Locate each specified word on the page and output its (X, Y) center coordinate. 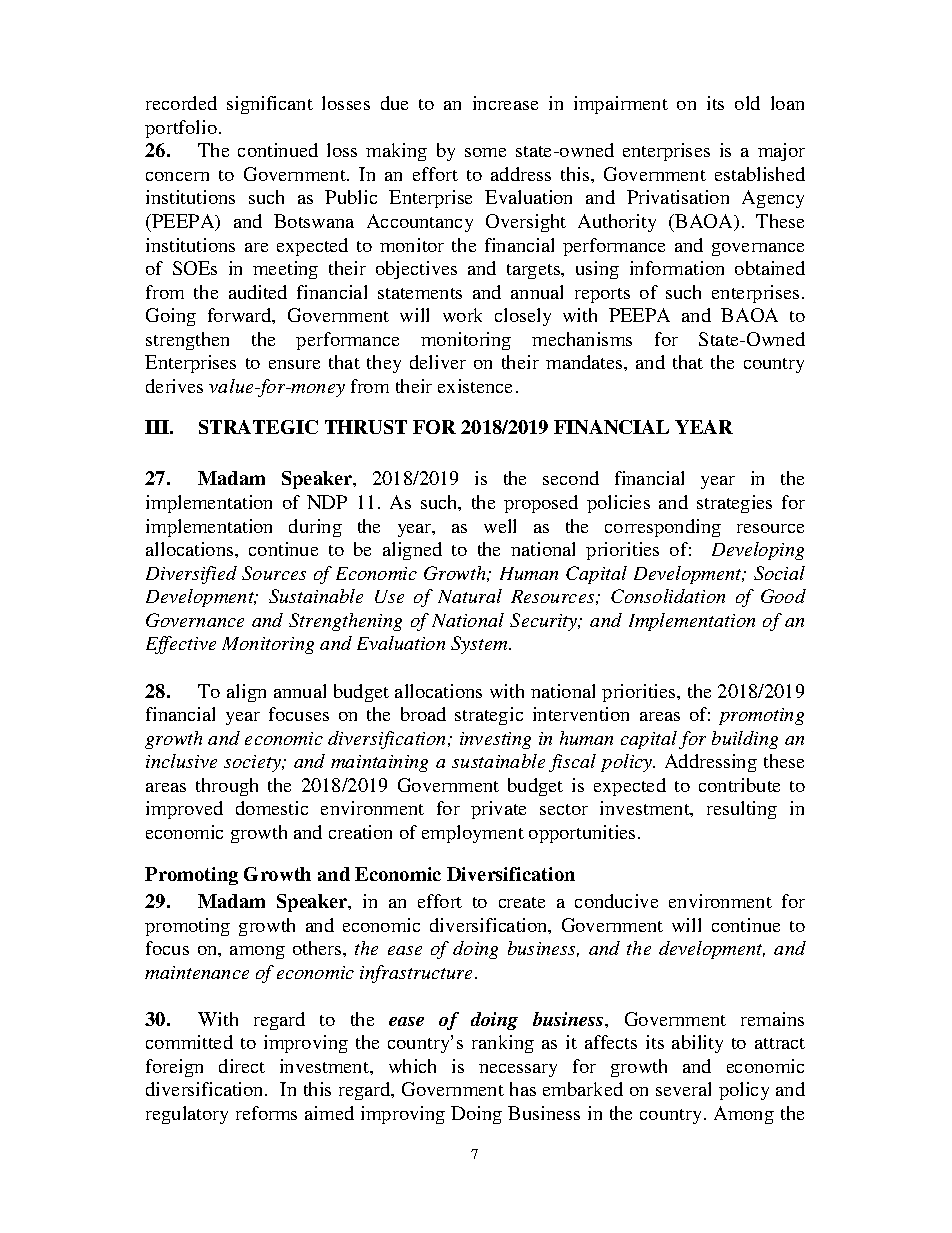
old (747, 103)
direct (242, 1066)
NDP (327, 502)
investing (495, 740)
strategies (734, 504)
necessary (518, 1070)
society (254, 763)
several (683, 1089)
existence (475, 386)
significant (270, 105)
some (485, 152)
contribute (739, 785)
